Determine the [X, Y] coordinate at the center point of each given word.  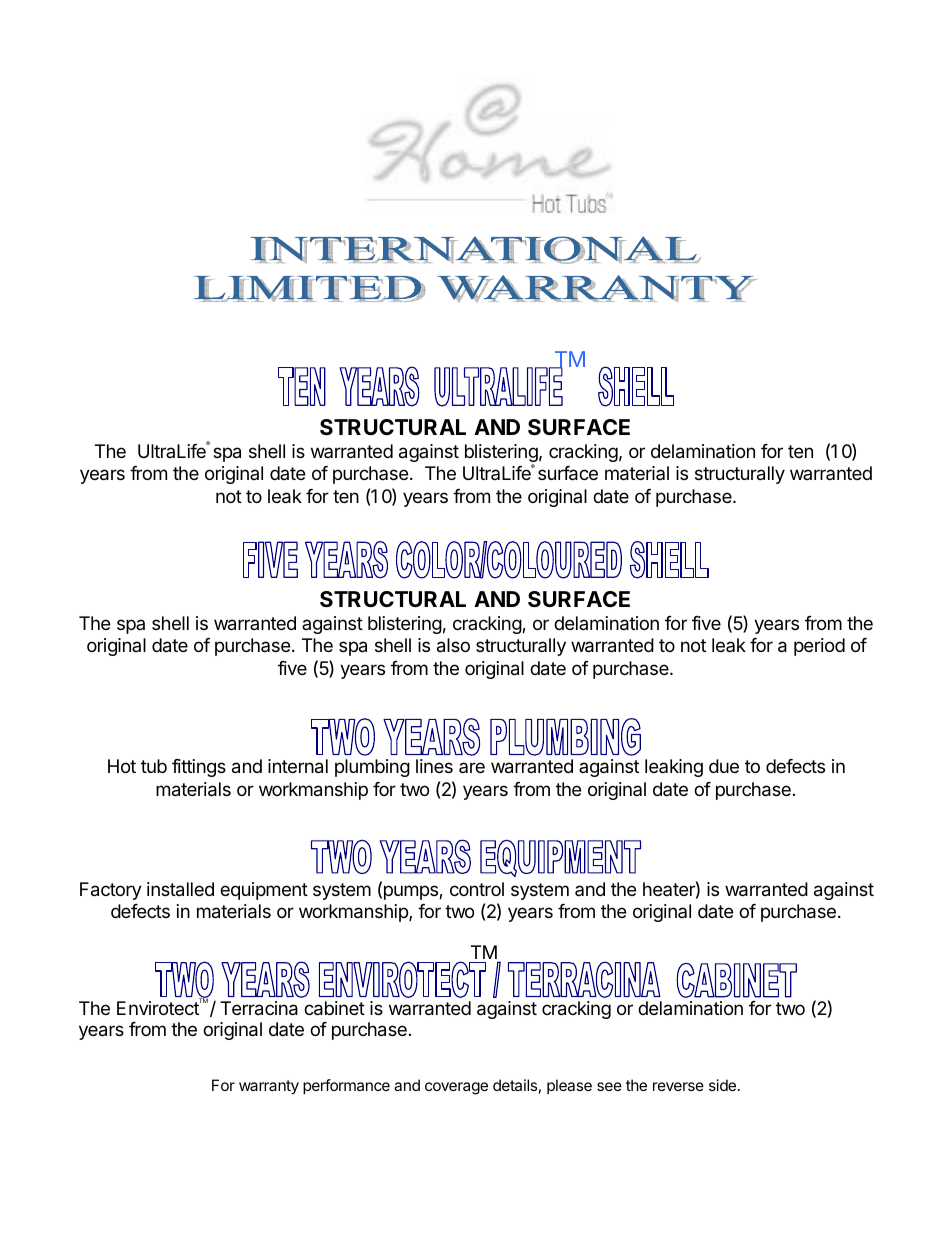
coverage [456, 1088]
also [453, 645]
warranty [269, 1087]
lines [434, 766]
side [722, 1085]
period [819, 647]
